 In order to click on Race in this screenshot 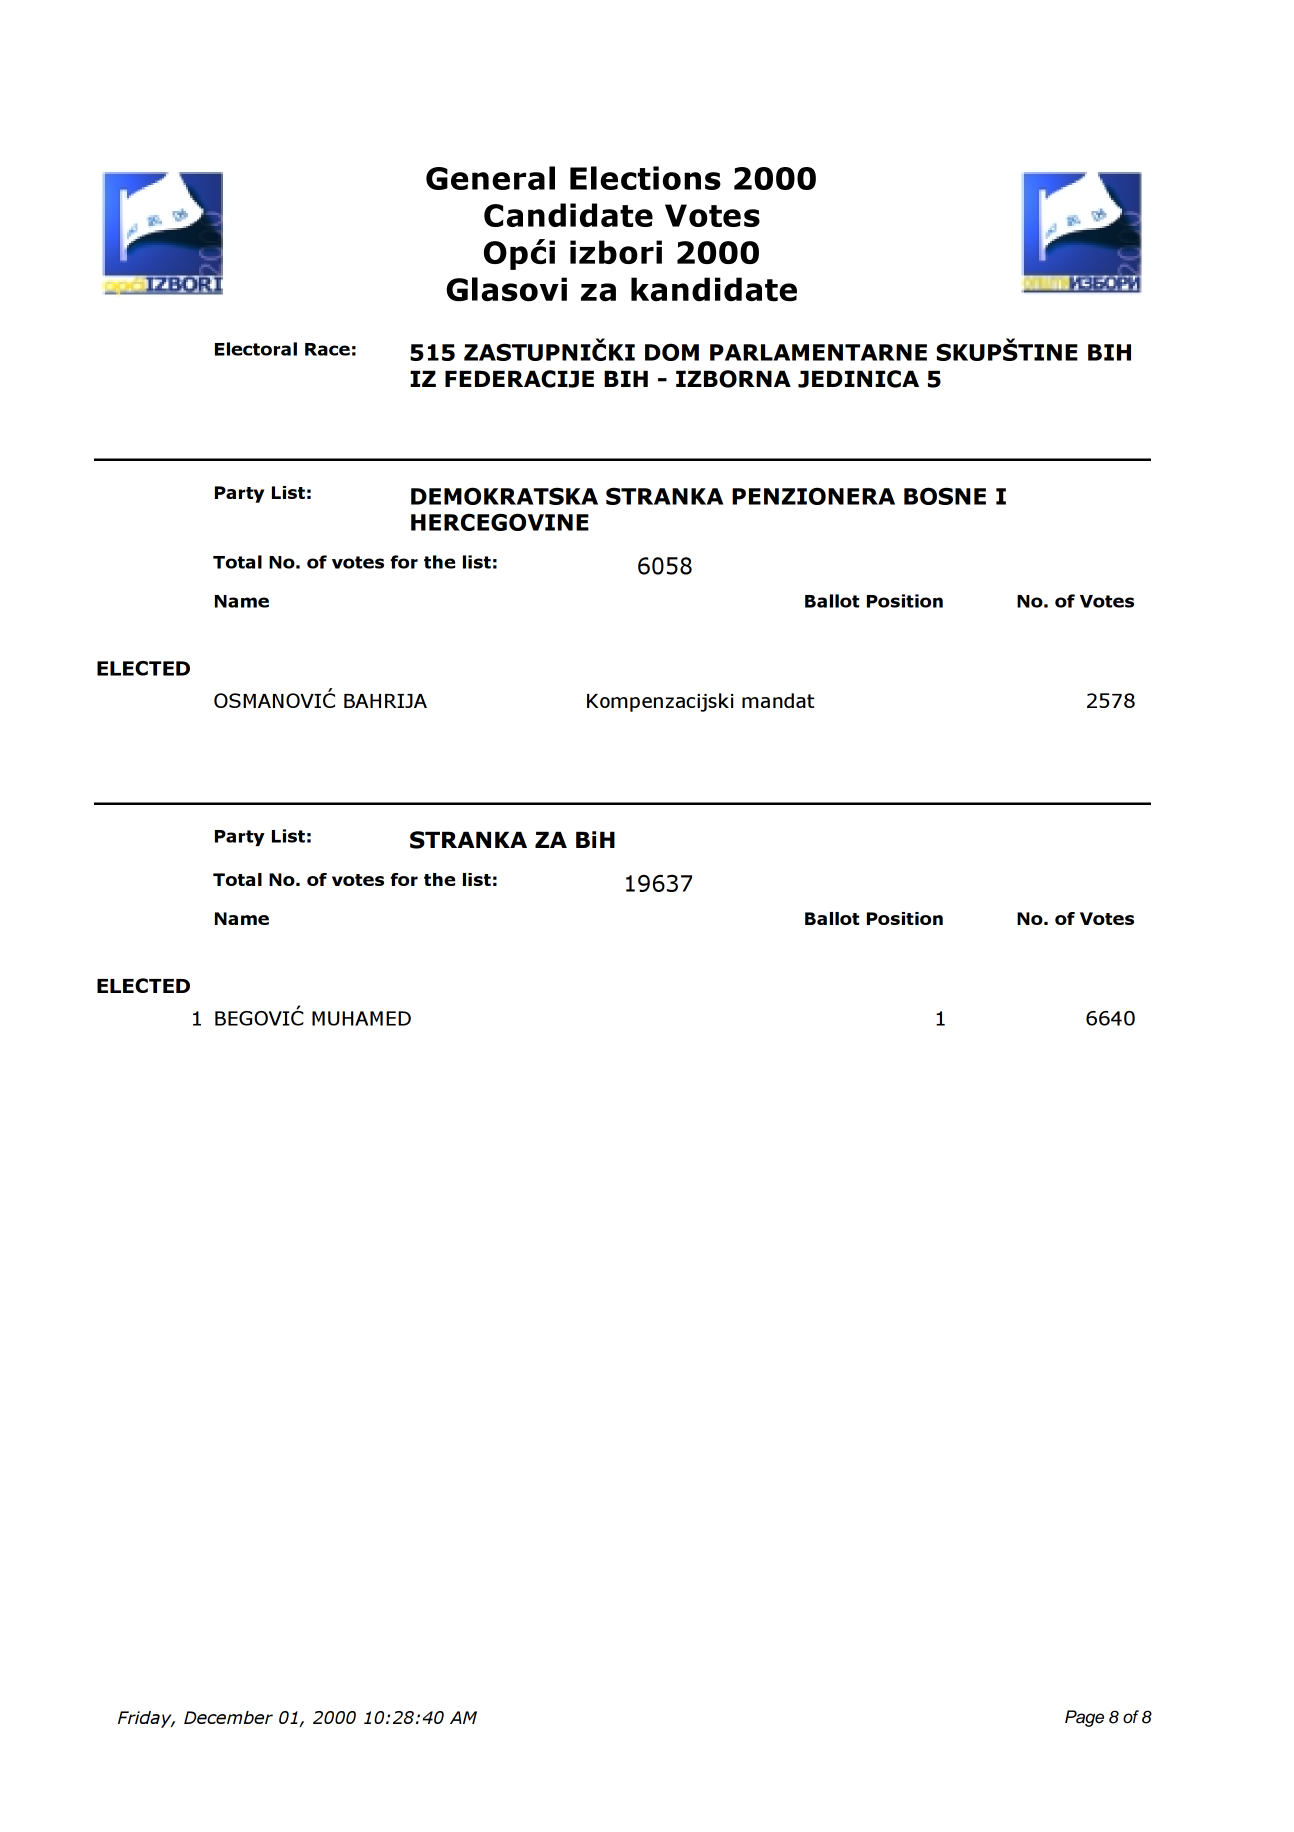, I will do `click(327, 349)`.
